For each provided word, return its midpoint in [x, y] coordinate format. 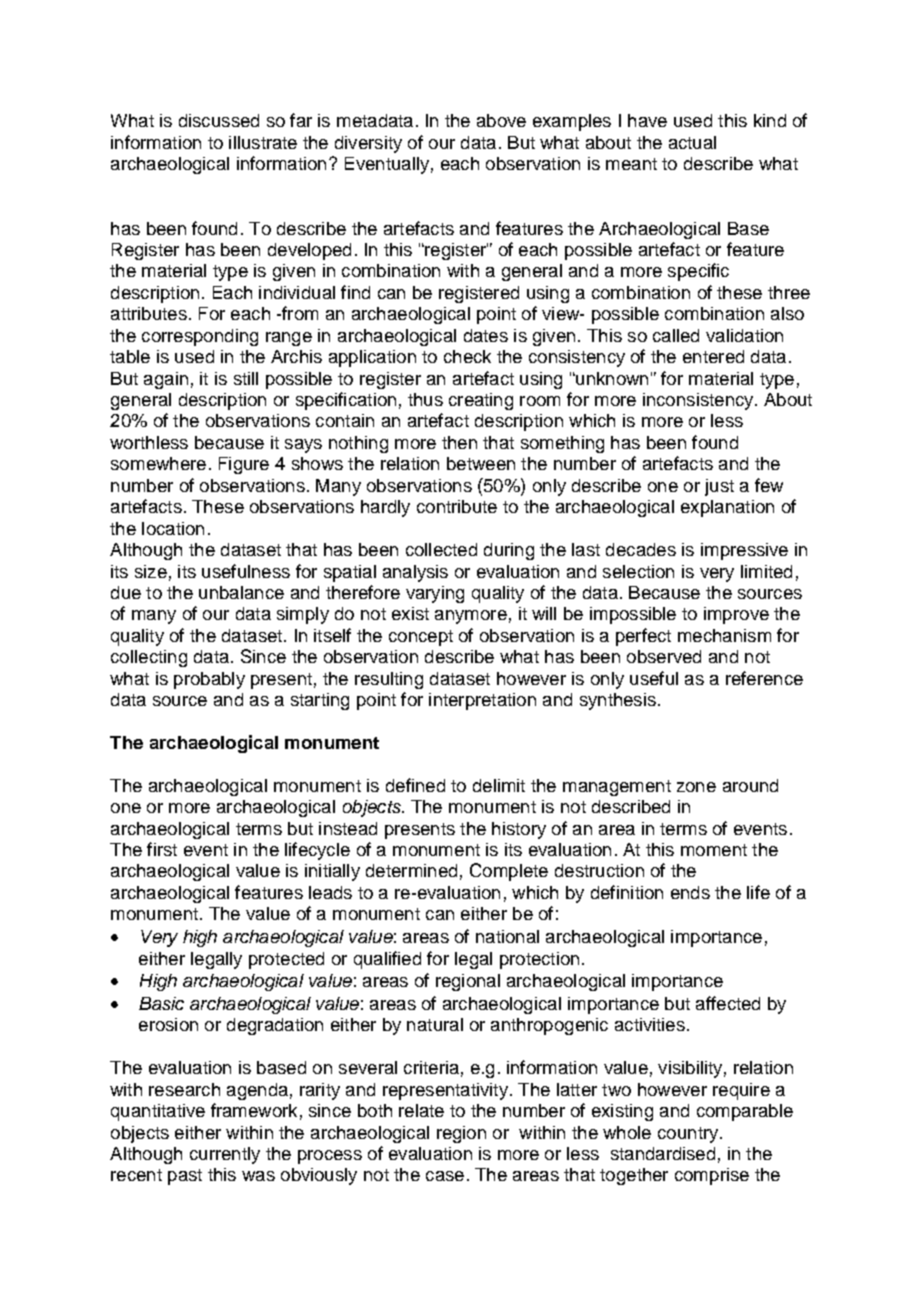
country [688, 1135]
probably [209, 680]
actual [692, 142]
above [501, 120]
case [445, 1176]
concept [421, 638]
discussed [219, 120]
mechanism [724, 635]
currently [225, 1155]
